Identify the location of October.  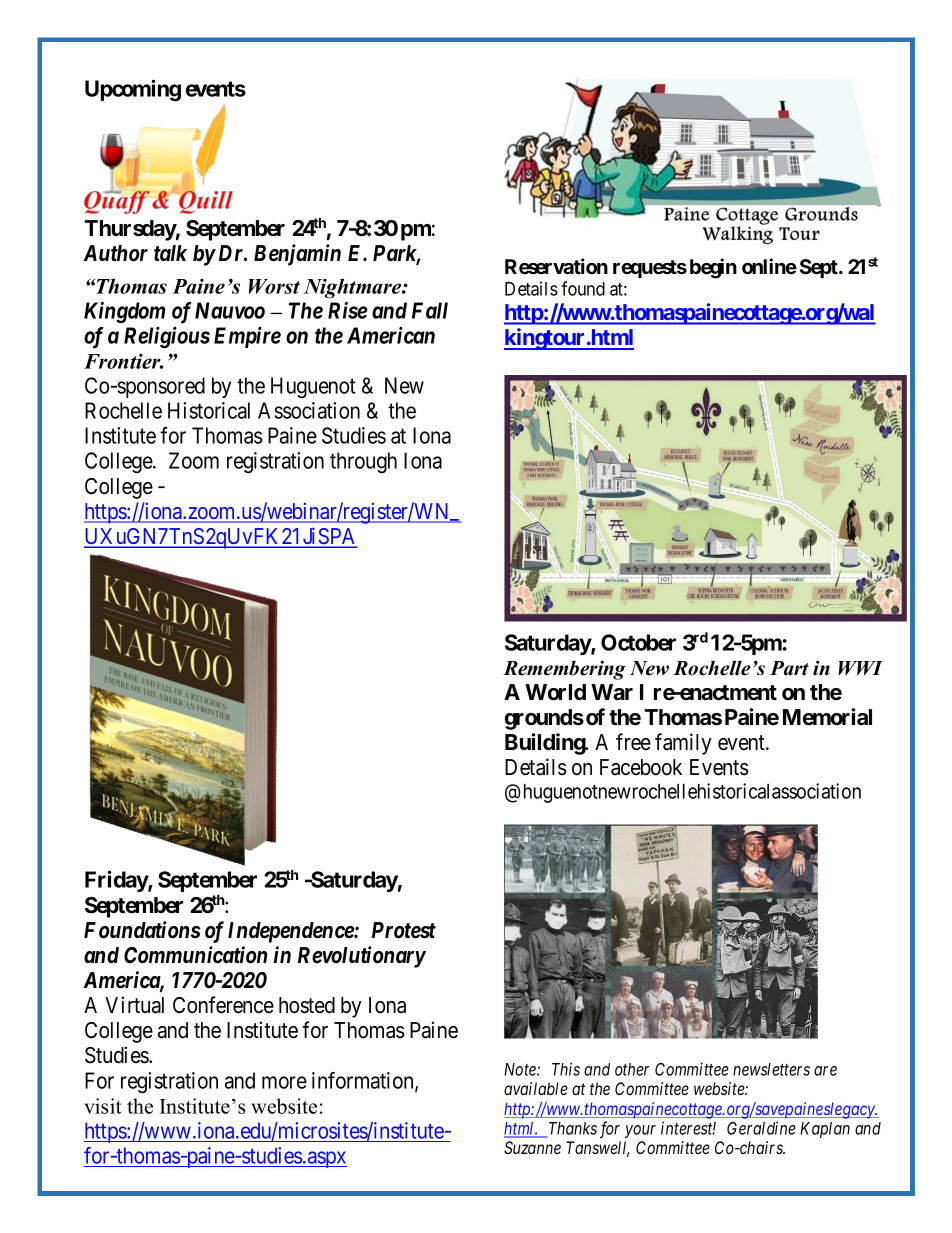
(638, 642).
